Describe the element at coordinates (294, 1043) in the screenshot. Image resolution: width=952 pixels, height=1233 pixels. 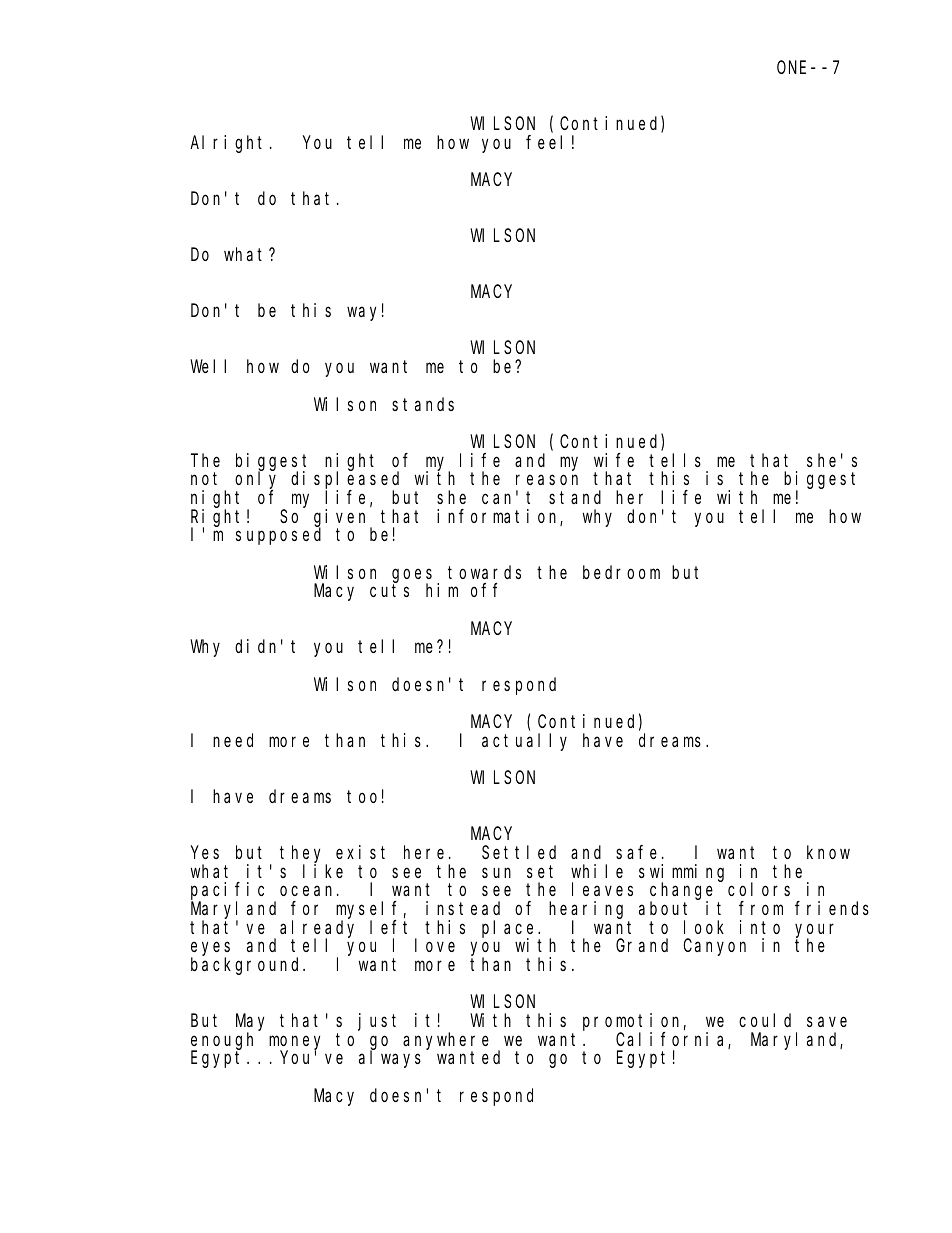
I see `money` at that location.
